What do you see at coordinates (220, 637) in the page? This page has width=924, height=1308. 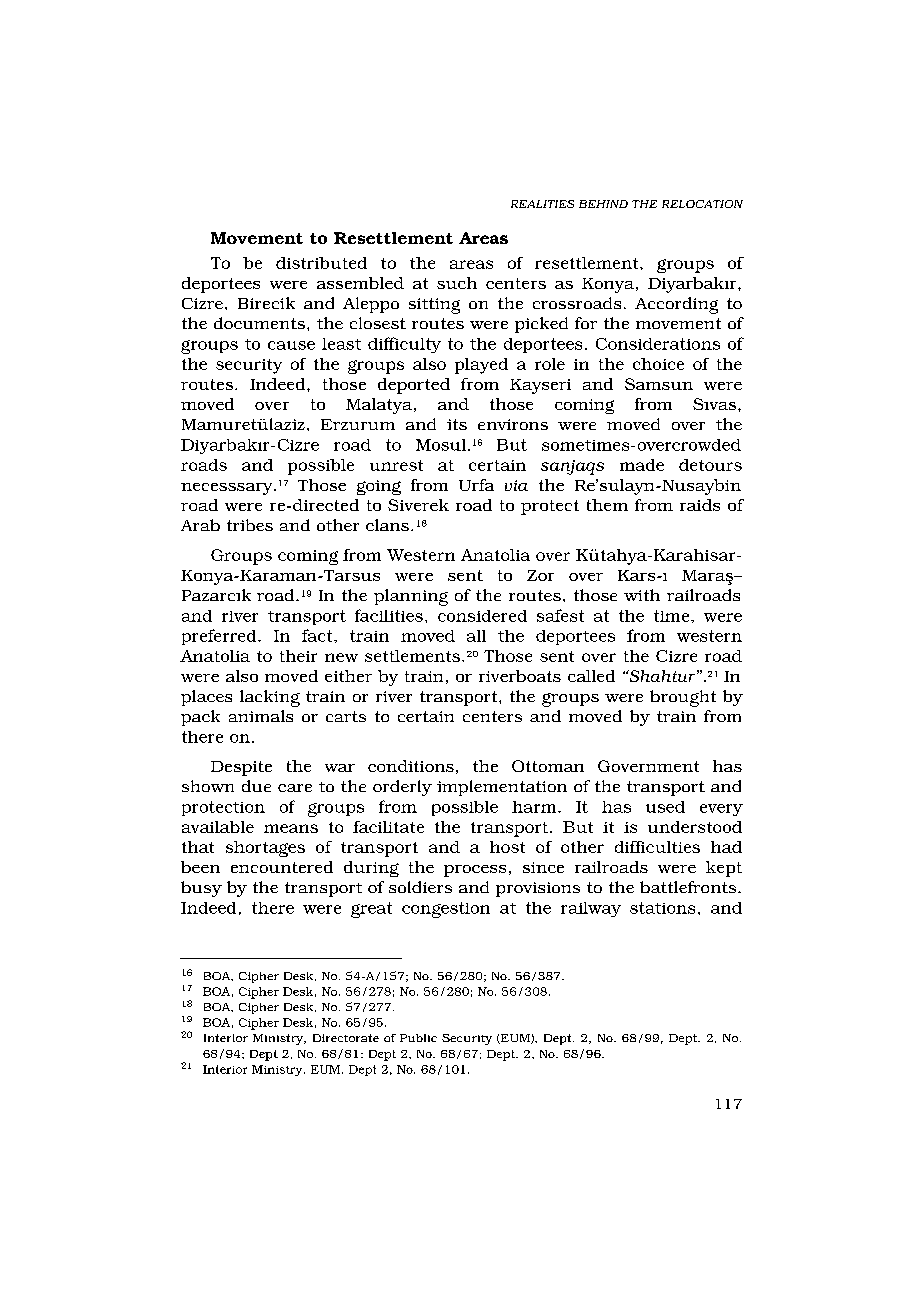 I see `preferred` at bounding box center [220, 637].
